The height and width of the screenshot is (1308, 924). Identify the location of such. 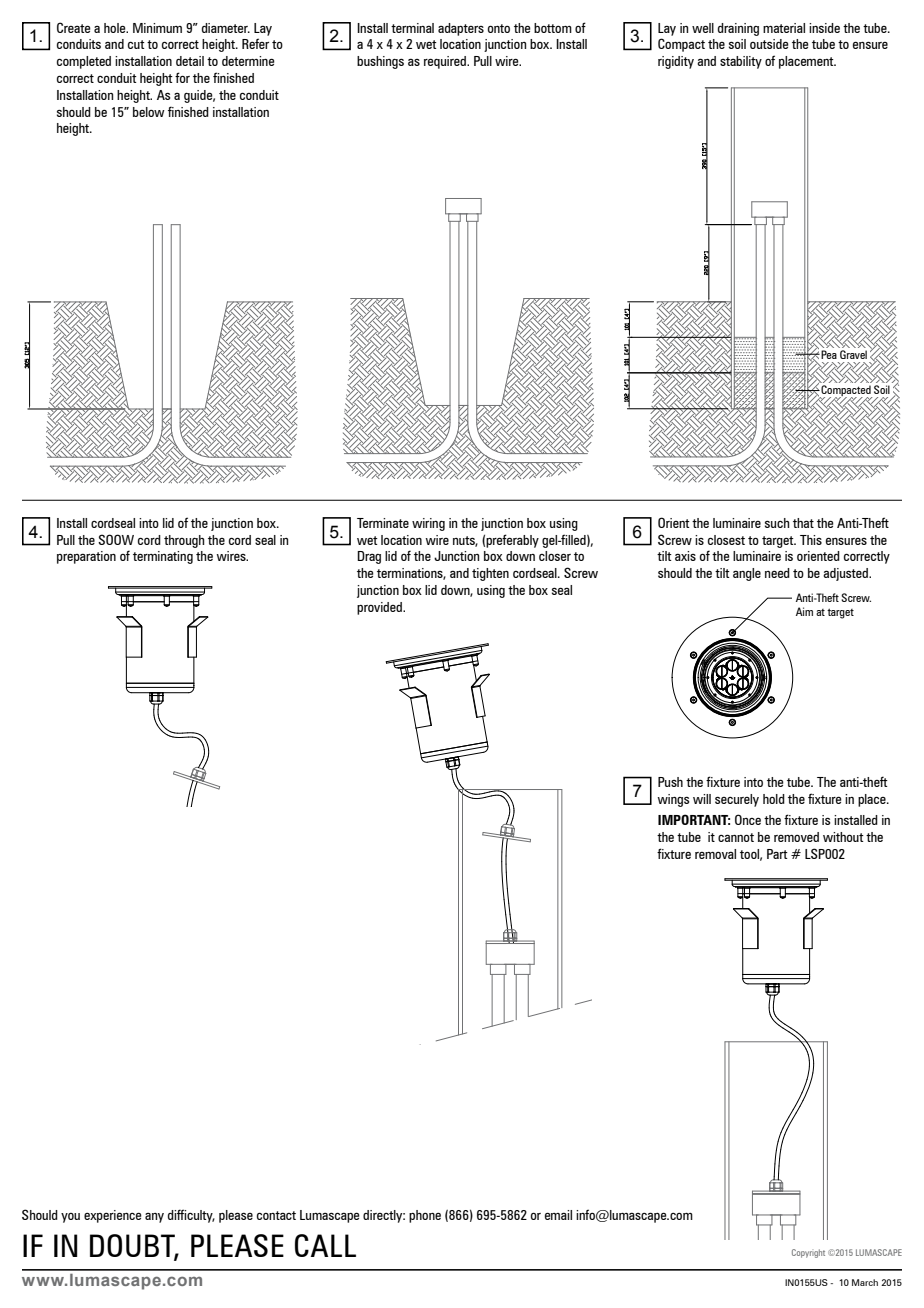
(777, 523).
